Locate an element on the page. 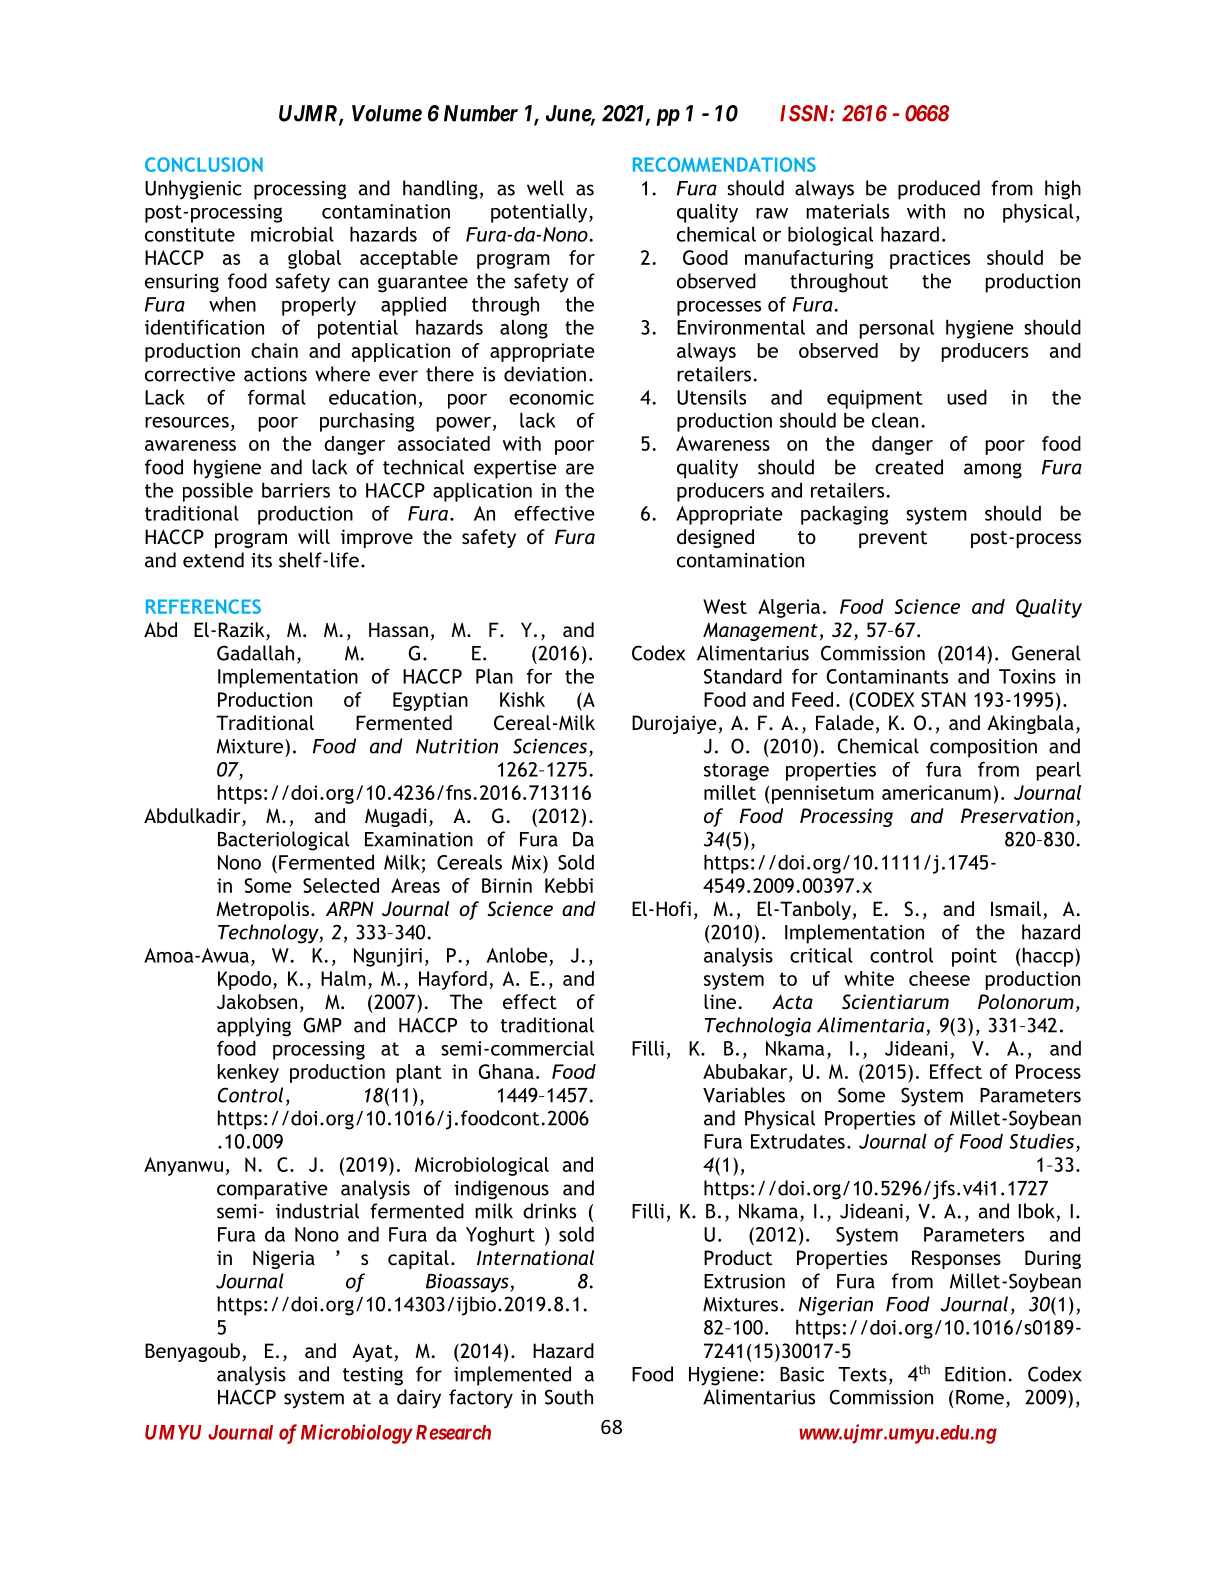  designed is located at coordinates (715, 538).
